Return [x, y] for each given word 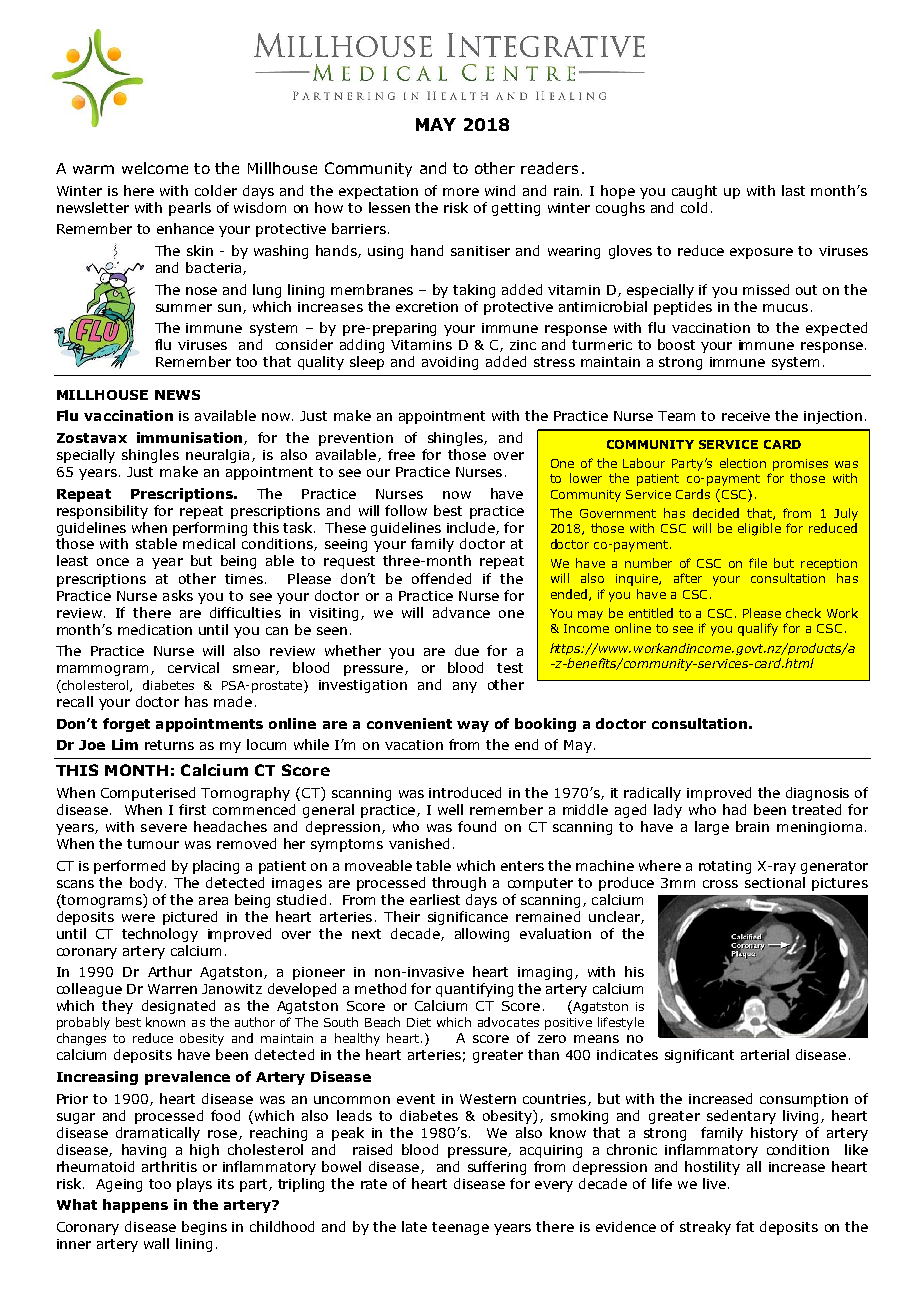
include [472, 528]
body [146, 884]
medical [209, 543]
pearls [190, 209]
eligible [759, 529]
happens [135, 1206]
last [793, 190]
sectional [775, 882]
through [459, 884]
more [461, 192]
